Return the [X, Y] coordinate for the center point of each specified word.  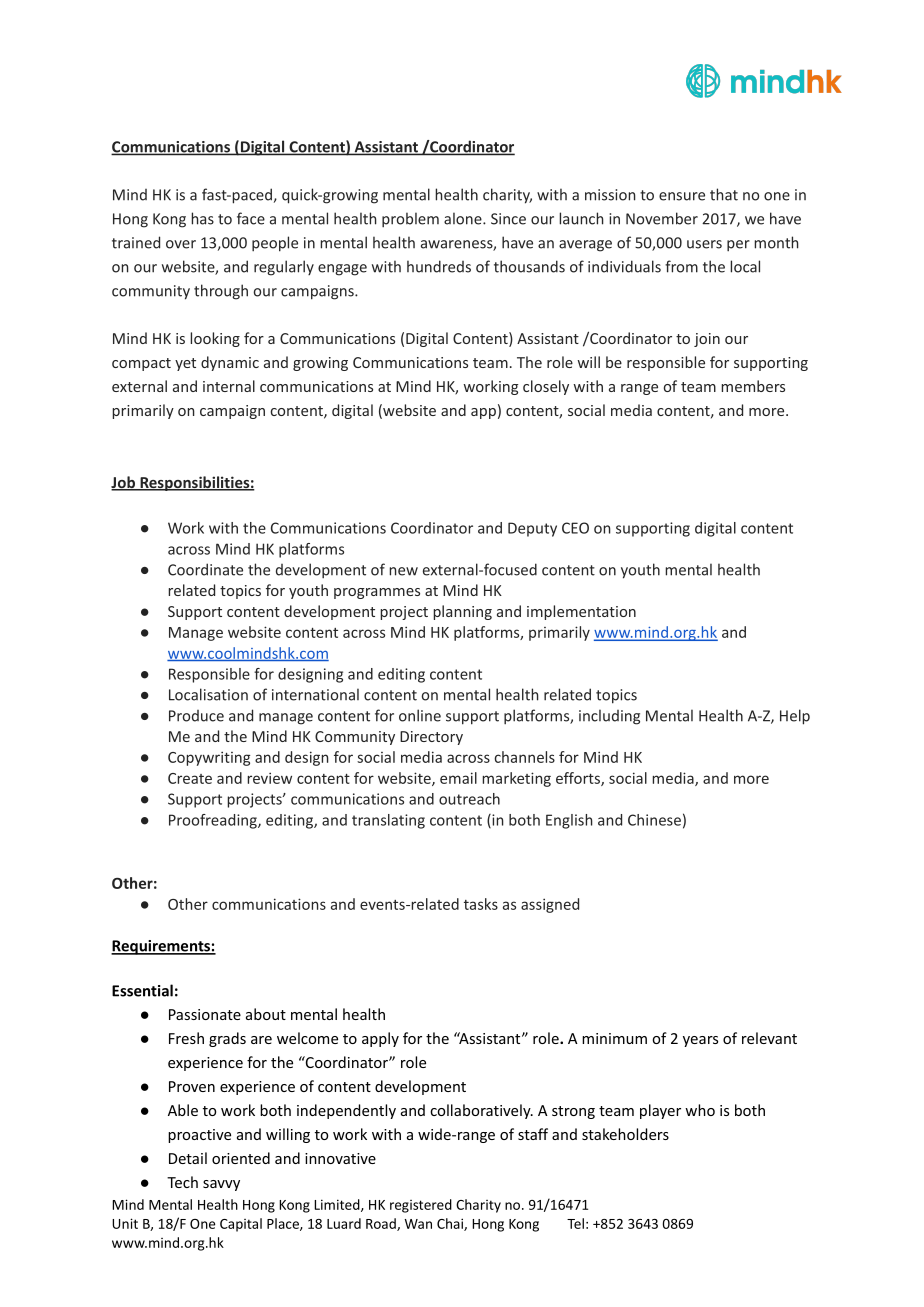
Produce [196, 716]
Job [124, 483]
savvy [221, 1185]
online [420, 715]
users [704, 244]
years [700, 1041]
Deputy [532, 529]
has [202, 218]
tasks [481, 904]
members [753, 386]
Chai [451, 1224]
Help [795, 717]
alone [464, 218]
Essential [142, 990]
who [700, 1110]
